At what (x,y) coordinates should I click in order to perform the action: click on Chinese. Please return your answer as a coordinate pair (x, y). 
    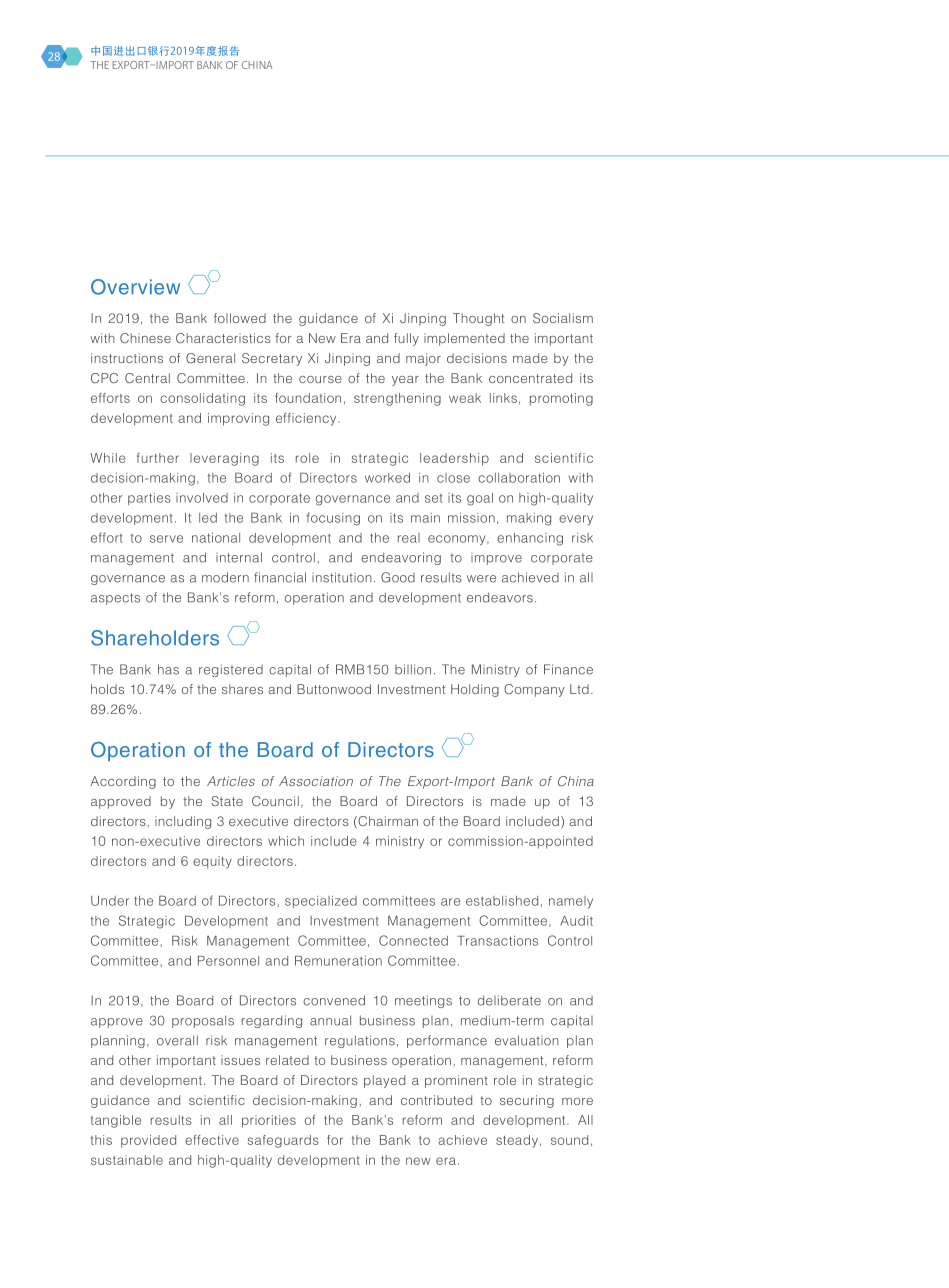
    Looking at the image, I should click on (145, 338).
